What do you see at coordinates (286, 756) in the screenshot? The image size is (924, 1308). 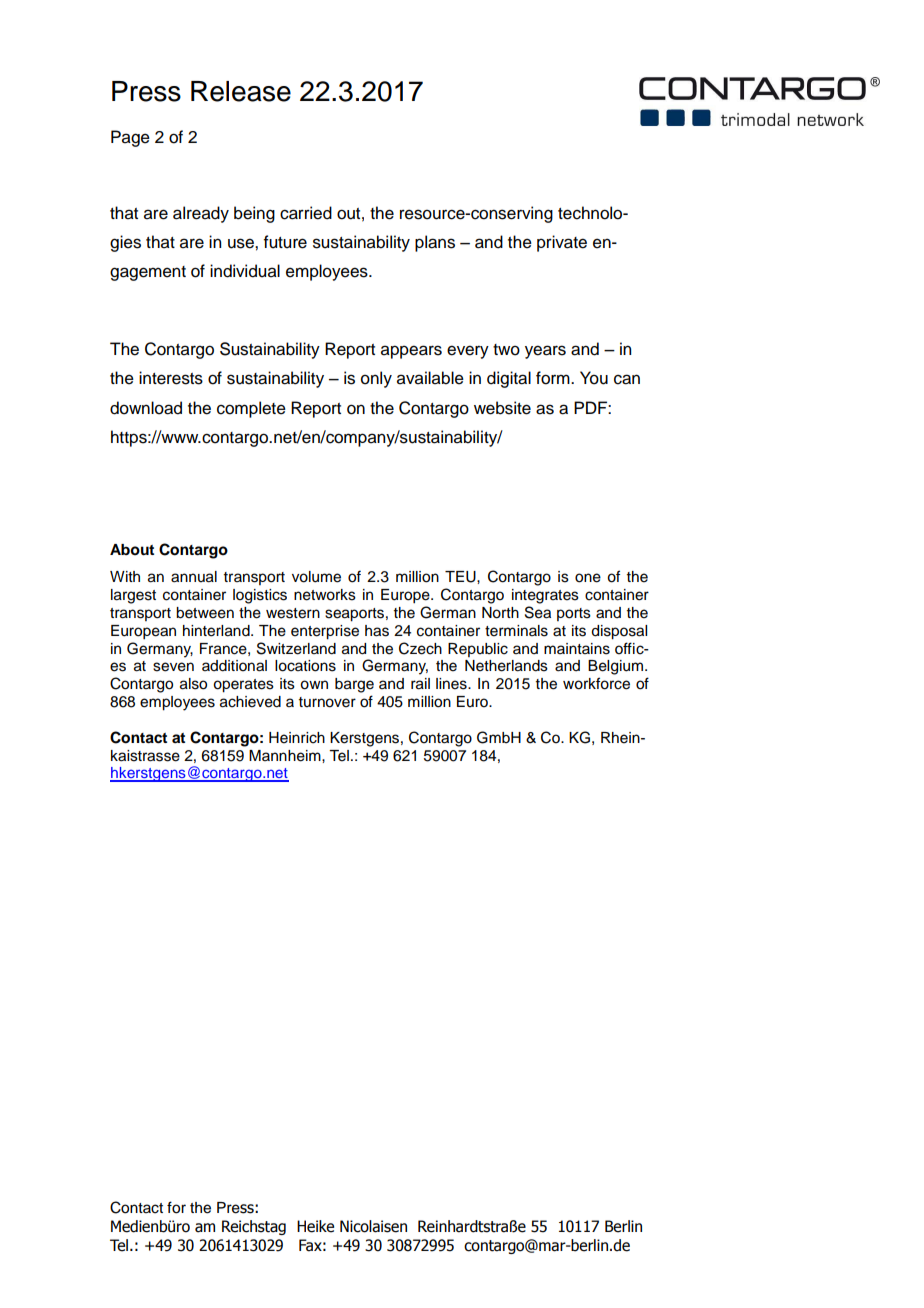 I see `Mannheim` at bounding box center [286, 756].
